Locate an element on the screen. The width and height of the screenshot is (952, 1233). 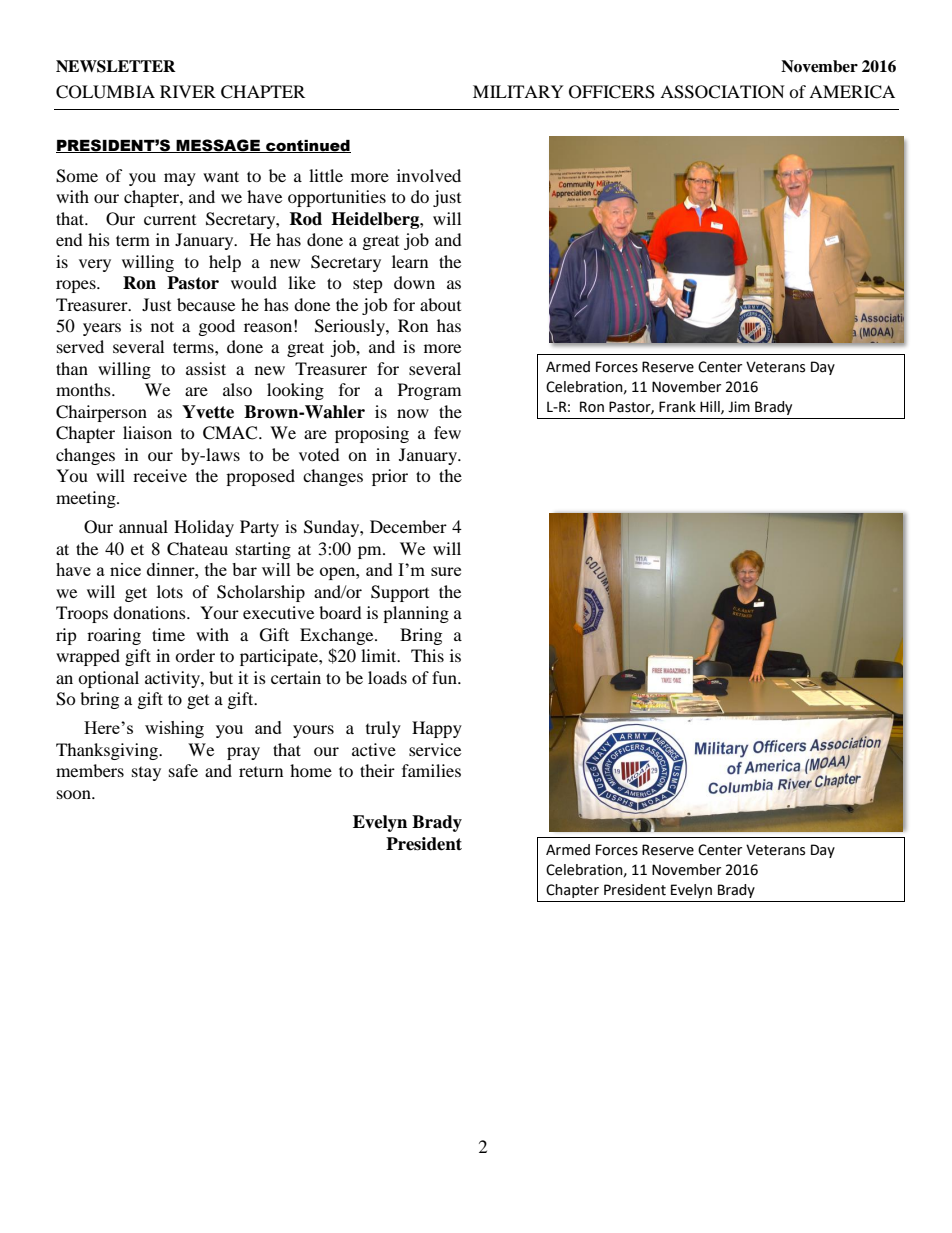
about is located at coordinates (440, 304).
